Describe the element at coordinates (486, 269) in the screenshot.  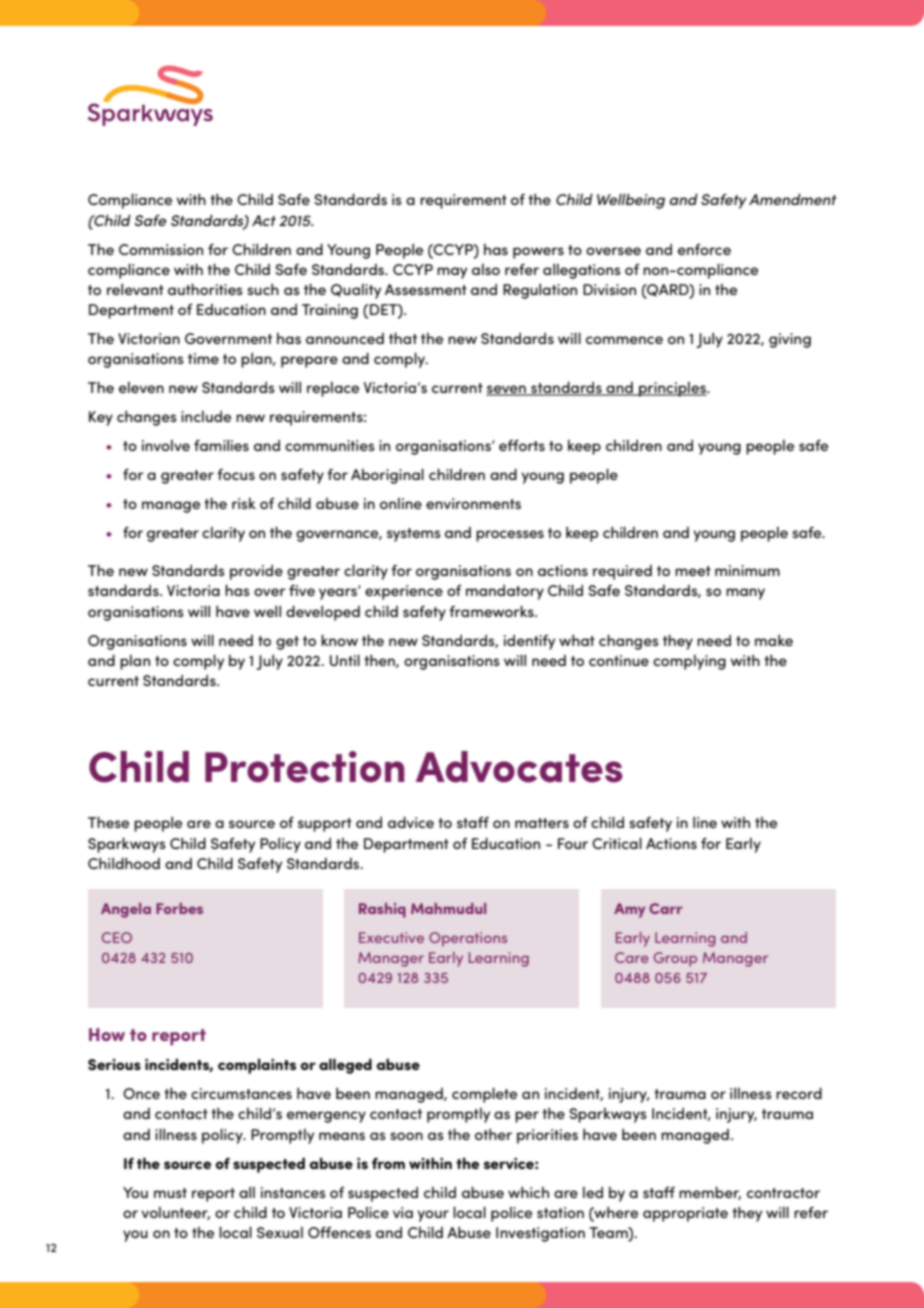
I see `also` at that location.
